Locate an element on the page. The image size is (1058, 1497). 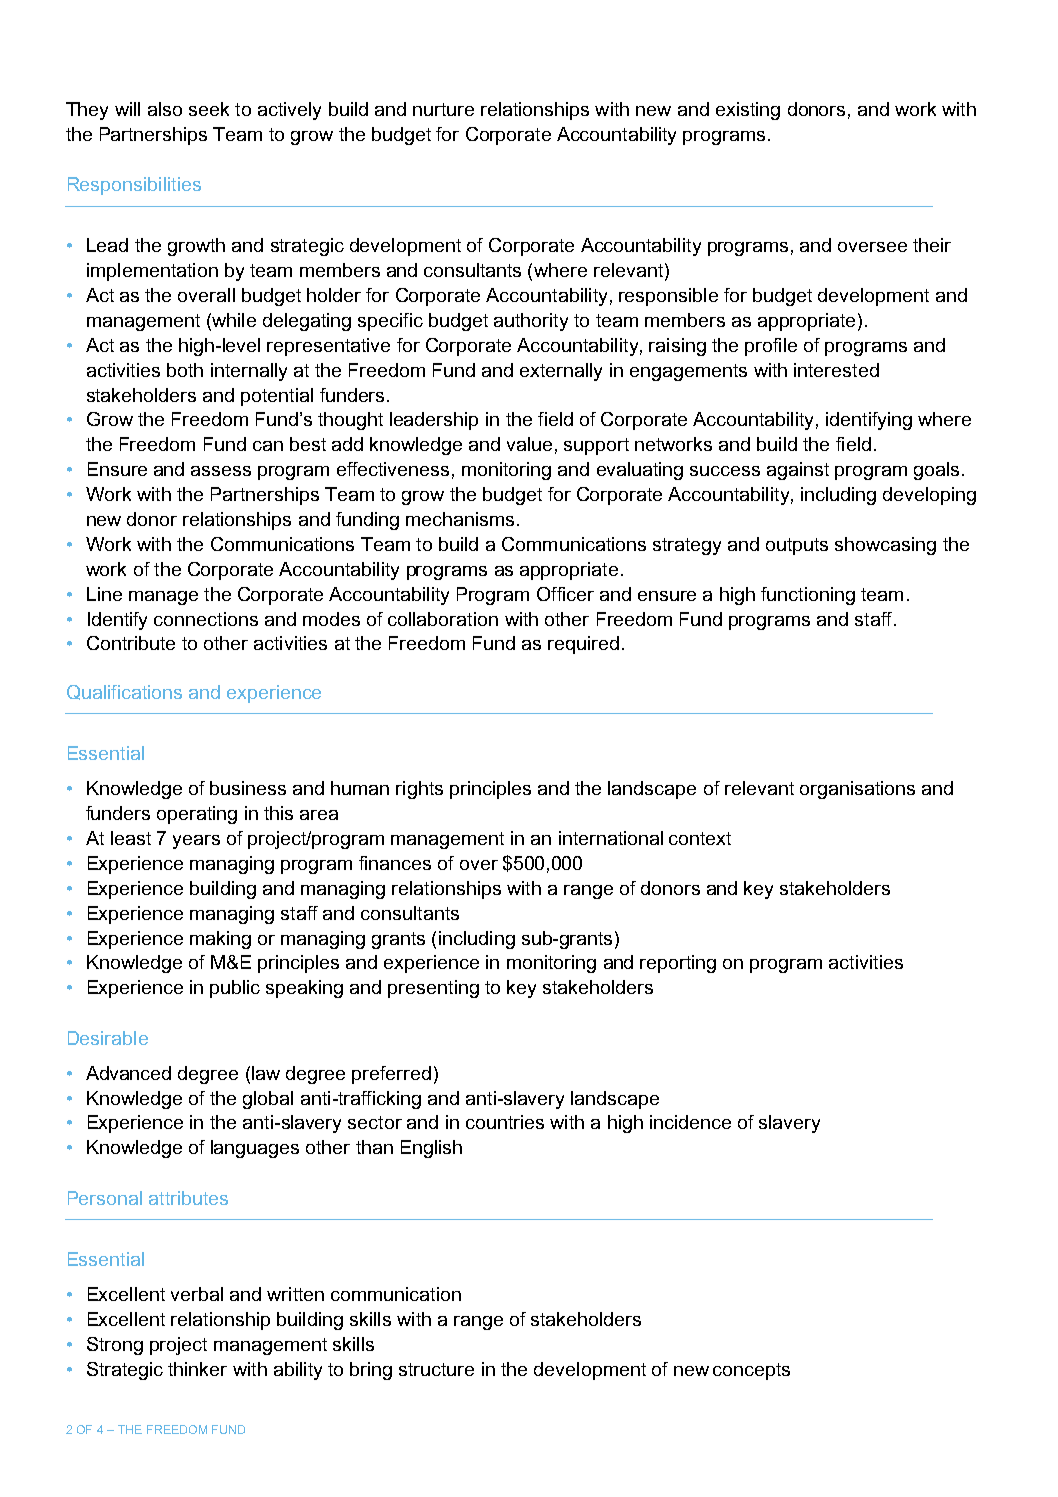
thinker is located at coordinates (197, 1369).
